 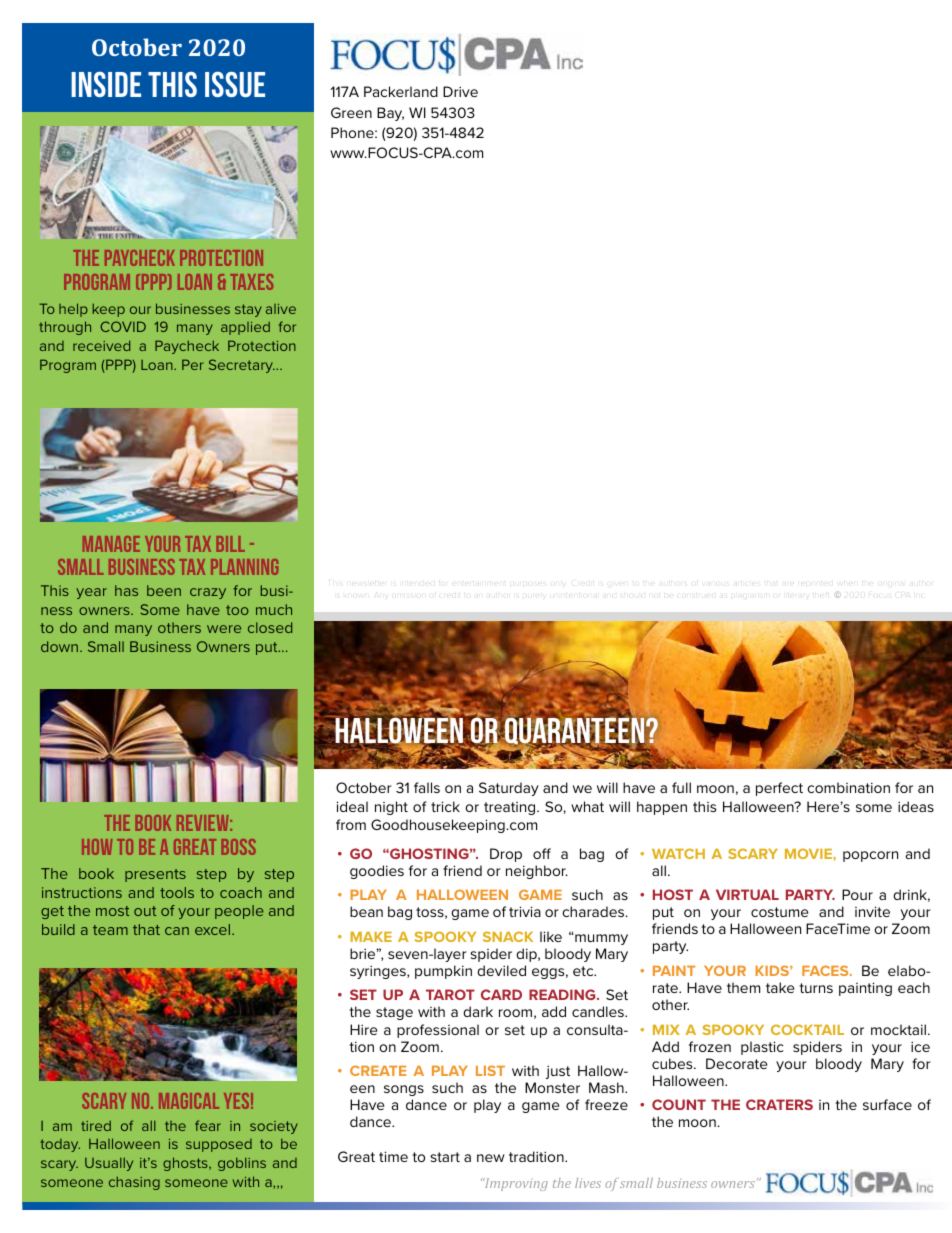 What do you see at coordinates (445, 1157) in the document?
I see `start` at bounding box center [445, 1157].
